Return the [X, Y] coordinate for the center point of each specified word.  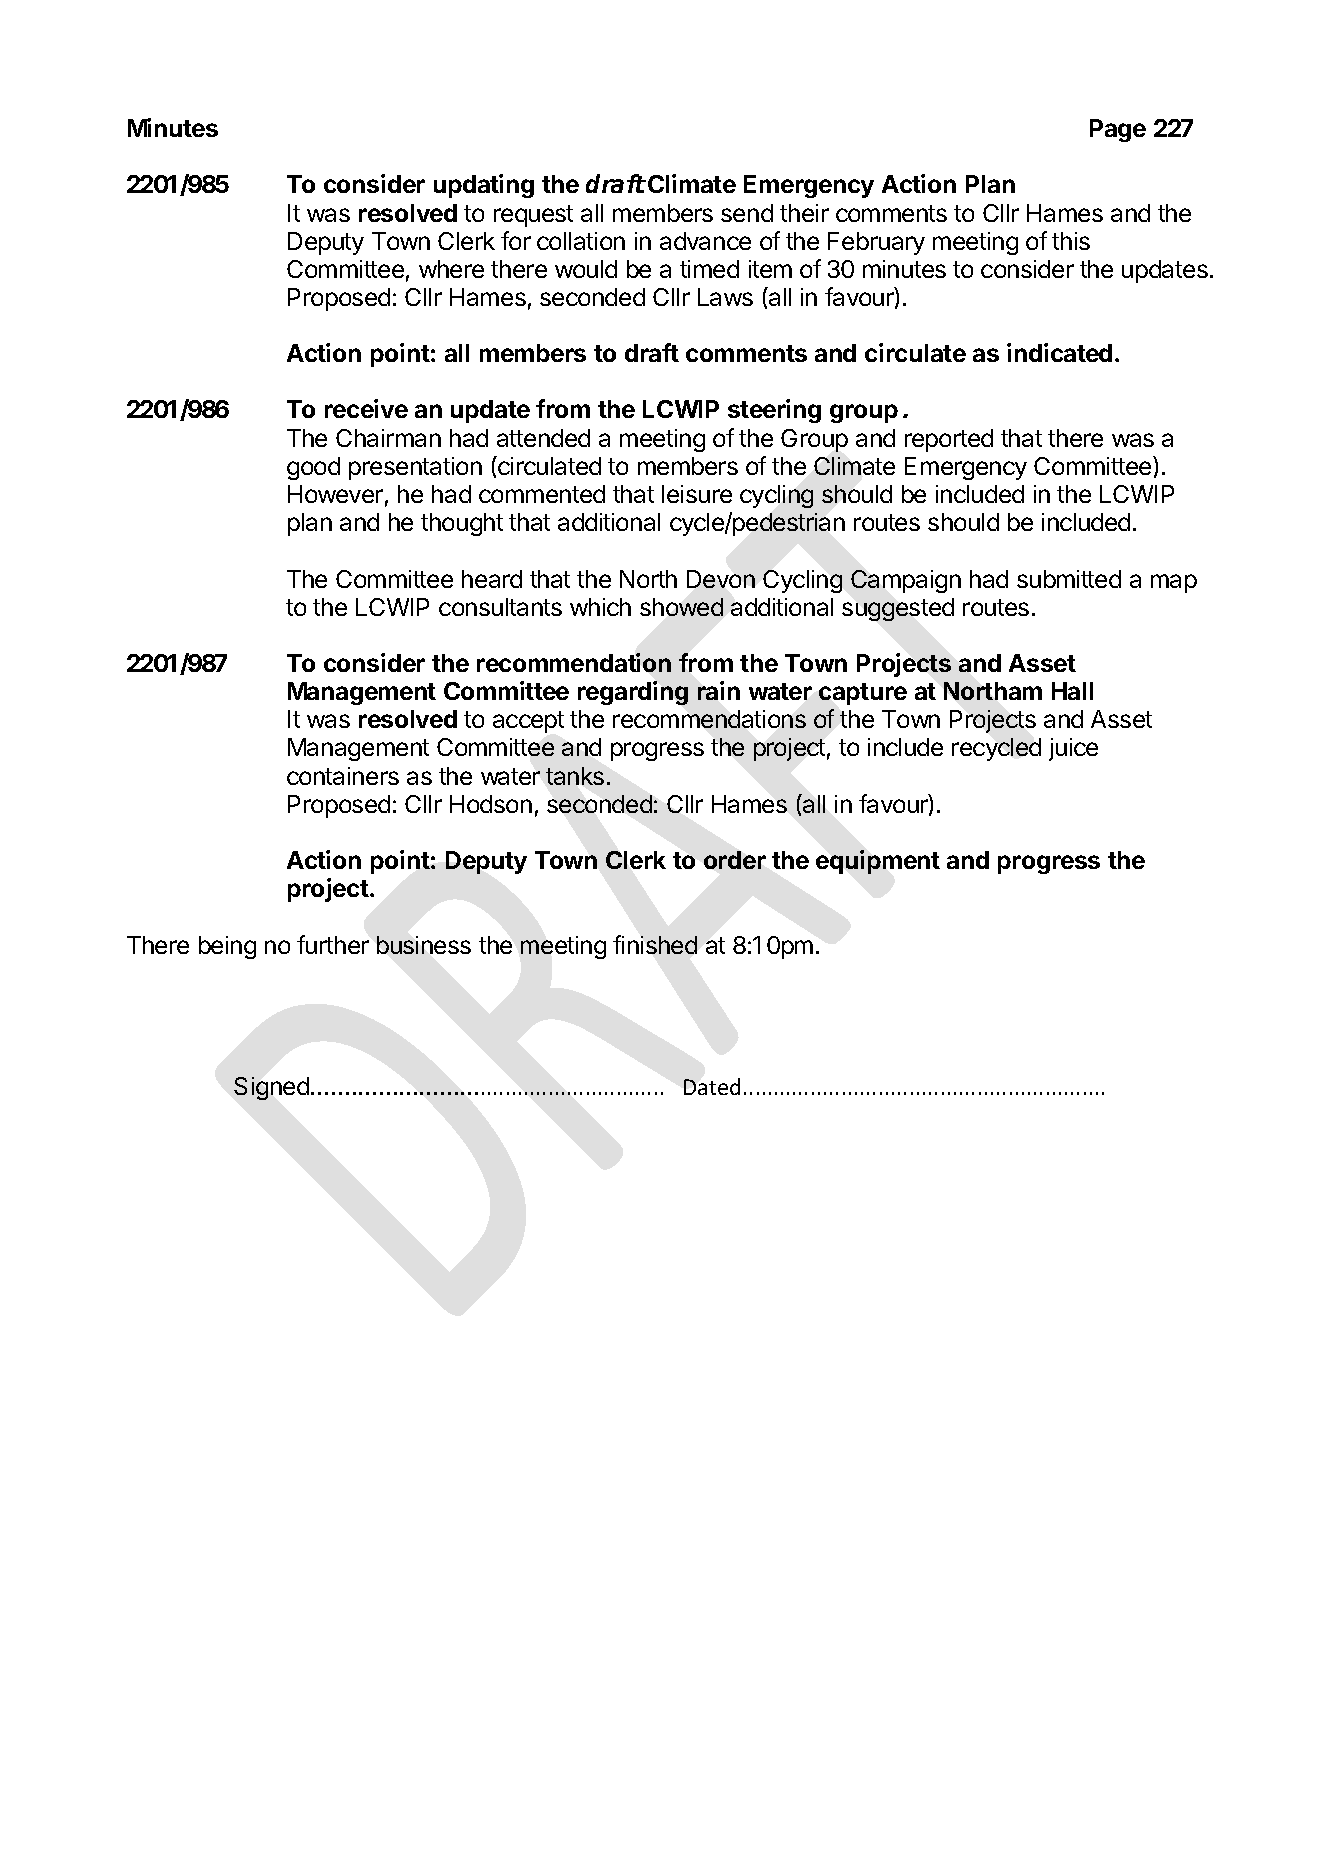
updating [484, 186]
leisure [697, 494]
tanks [575, 776]
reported [949, 440]
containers [343, 776]
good [313, 468]
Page [1118, 130]
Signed [271, 1088]
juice [1073, 749]
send [747, 213]
